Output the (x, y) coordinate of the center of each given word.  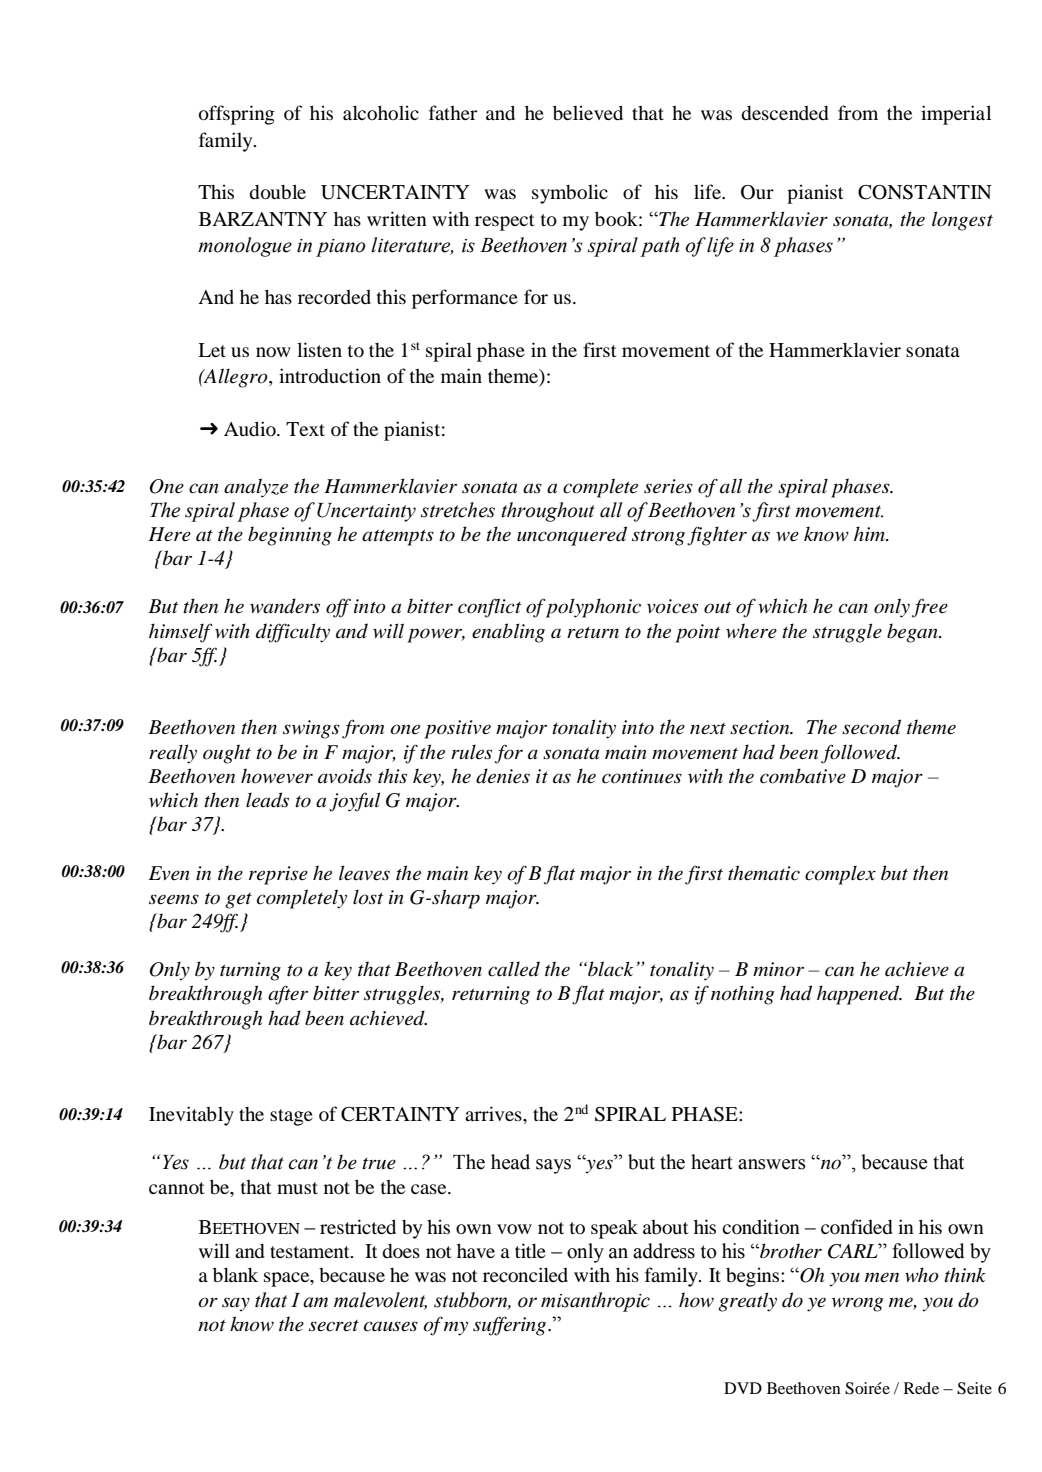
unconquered (572, 536)
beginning (290, 536)
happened (859, 995)
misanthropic (595, 1302)
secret (334, 1326)
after (288, 995)
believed (588, 112)
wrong (857, 1304)
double (277, 191)
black (609, 969)
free (930, 608)
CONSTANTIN (925, 192)
